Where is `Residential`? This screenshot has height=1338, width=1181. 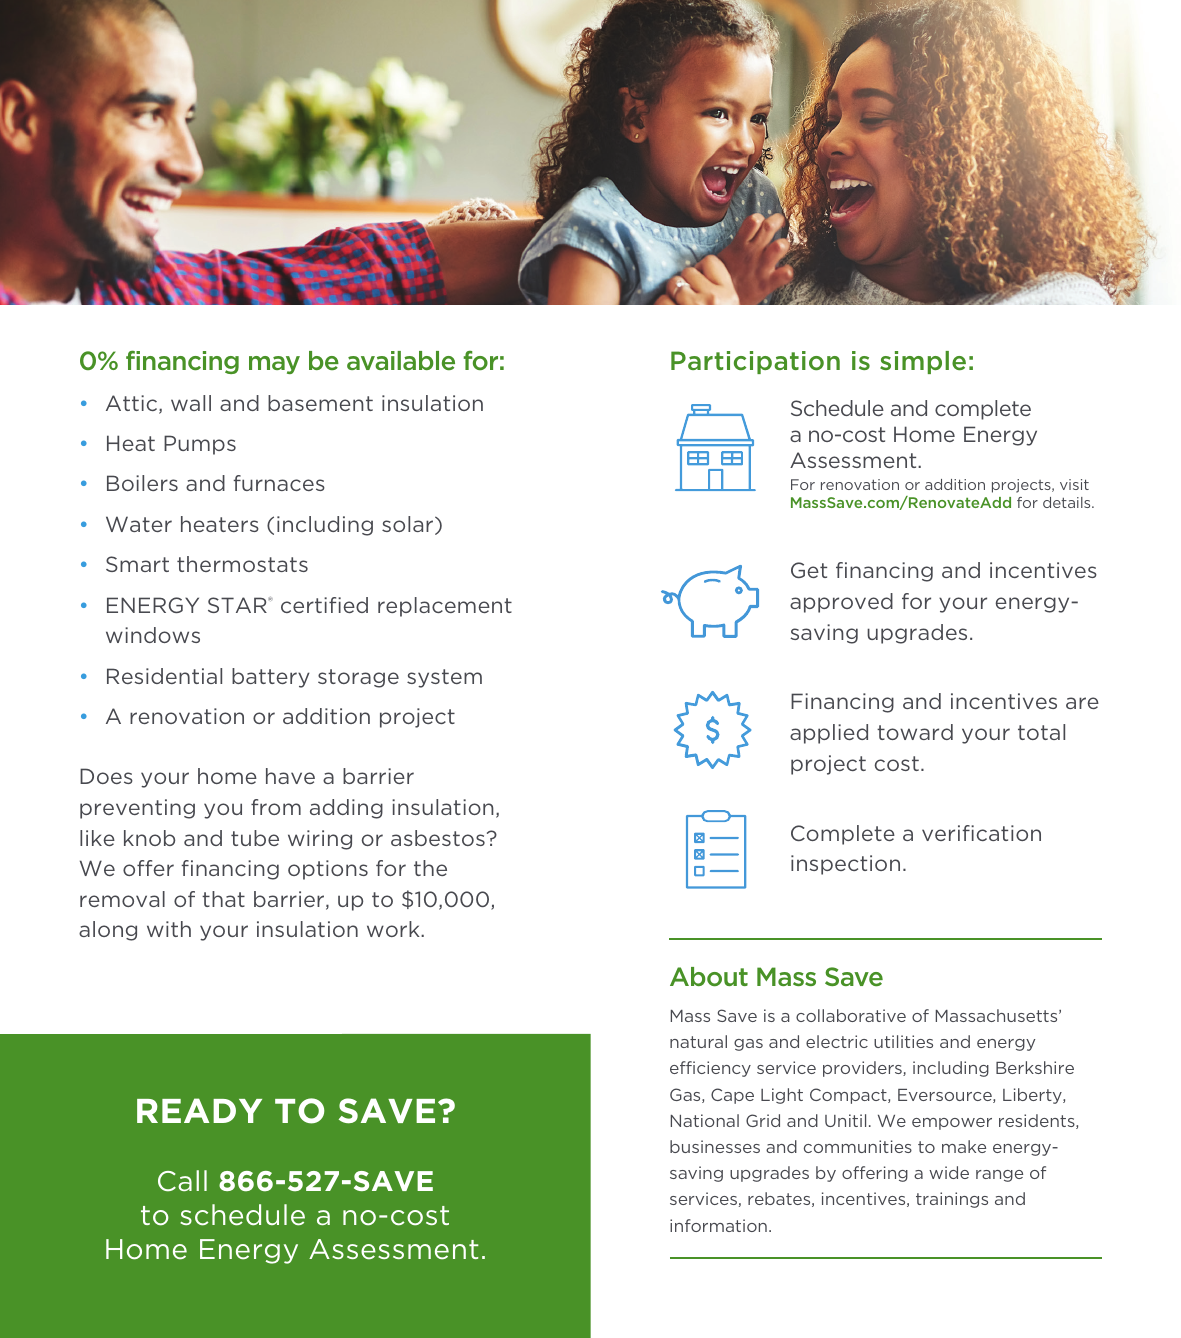 Residential is located at coordinates (164, 676).
